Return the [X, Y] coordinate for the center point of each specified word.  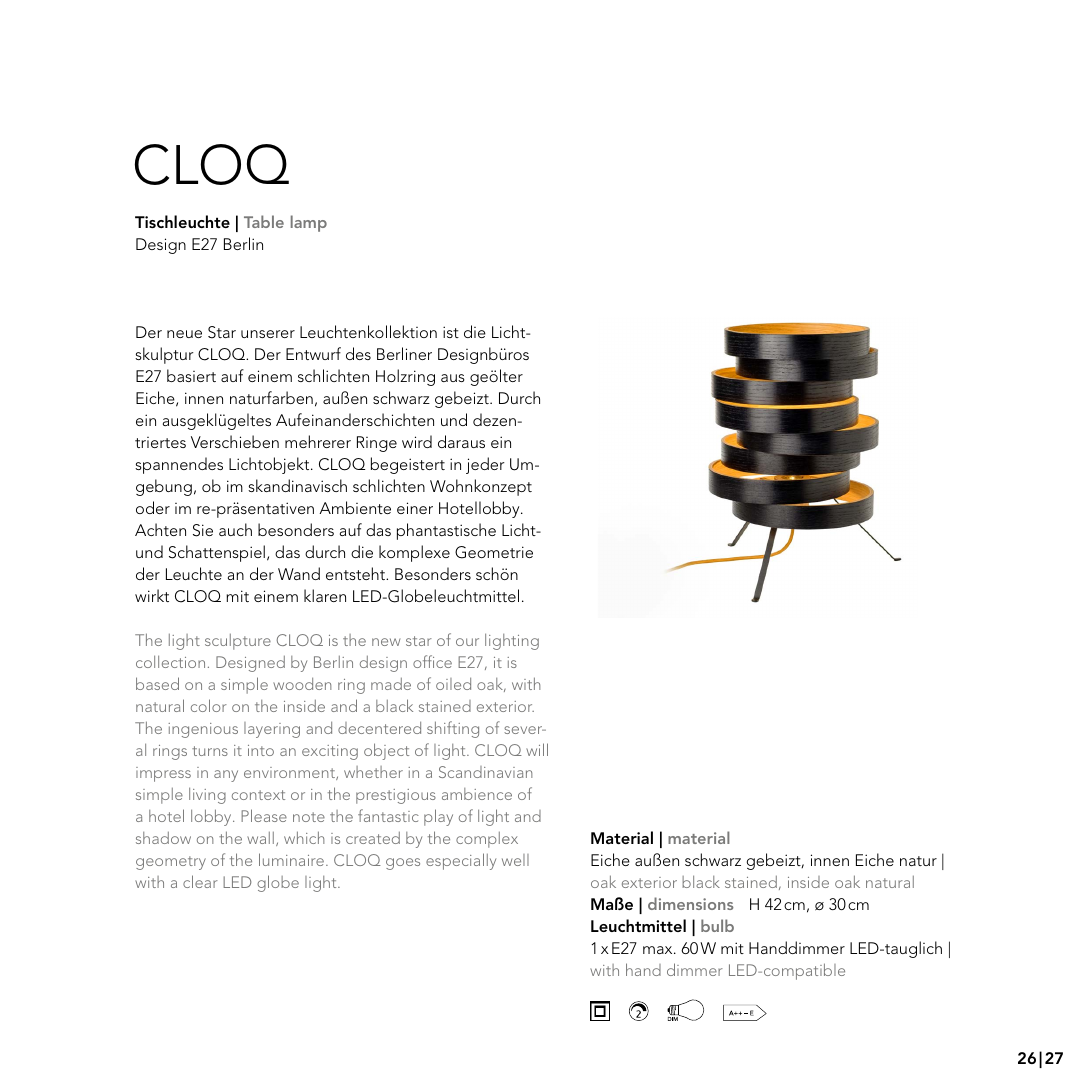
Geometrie [494, 552]
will [537, 749]
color [209, 705]
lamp [309, 223]
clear [200, 881]
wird [417, 441]
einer [415, 508]
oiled [453, 684]
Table [264, 221]
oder [153, 507]
